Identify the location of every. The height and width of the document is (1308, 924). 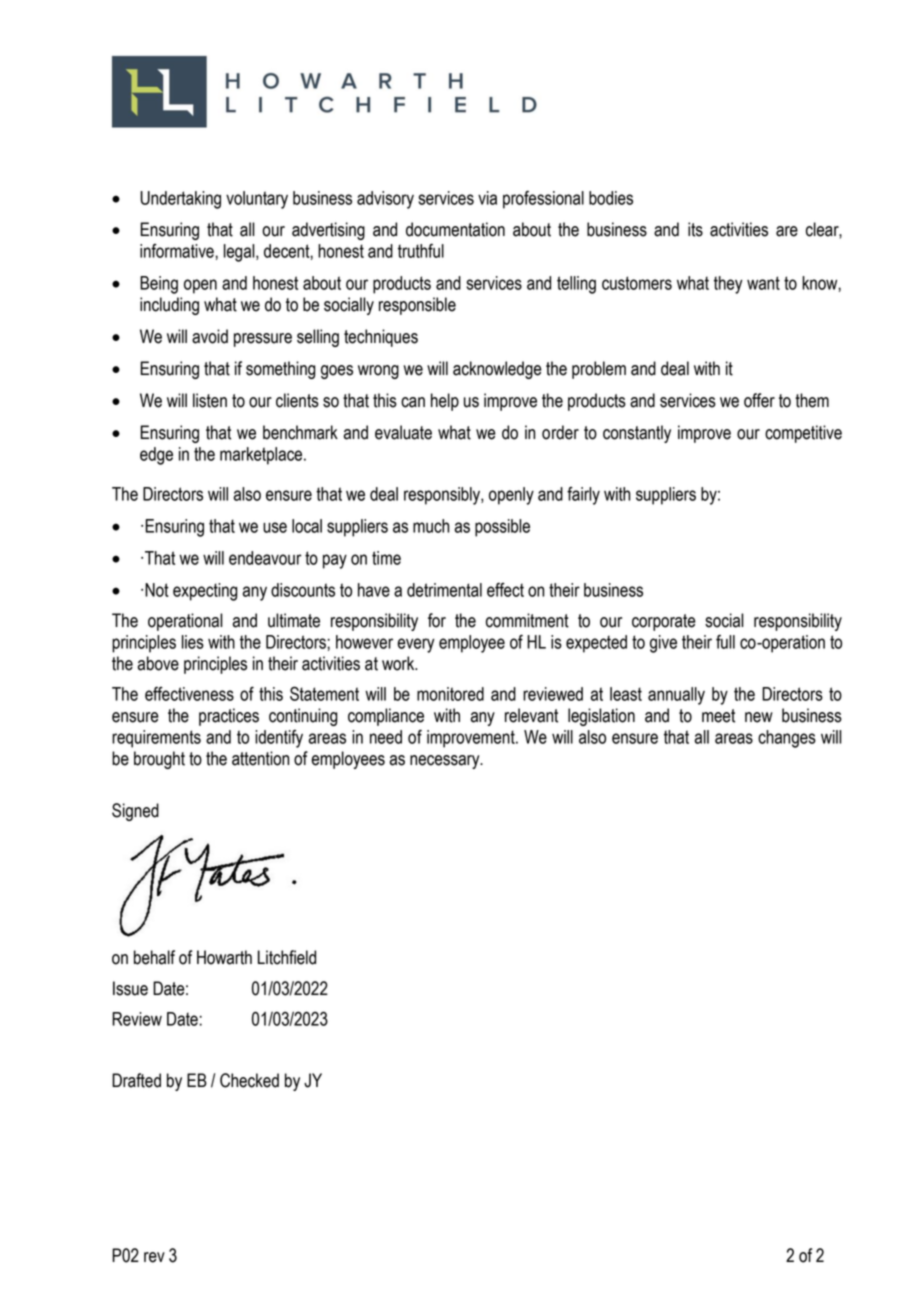
(416, 645).
